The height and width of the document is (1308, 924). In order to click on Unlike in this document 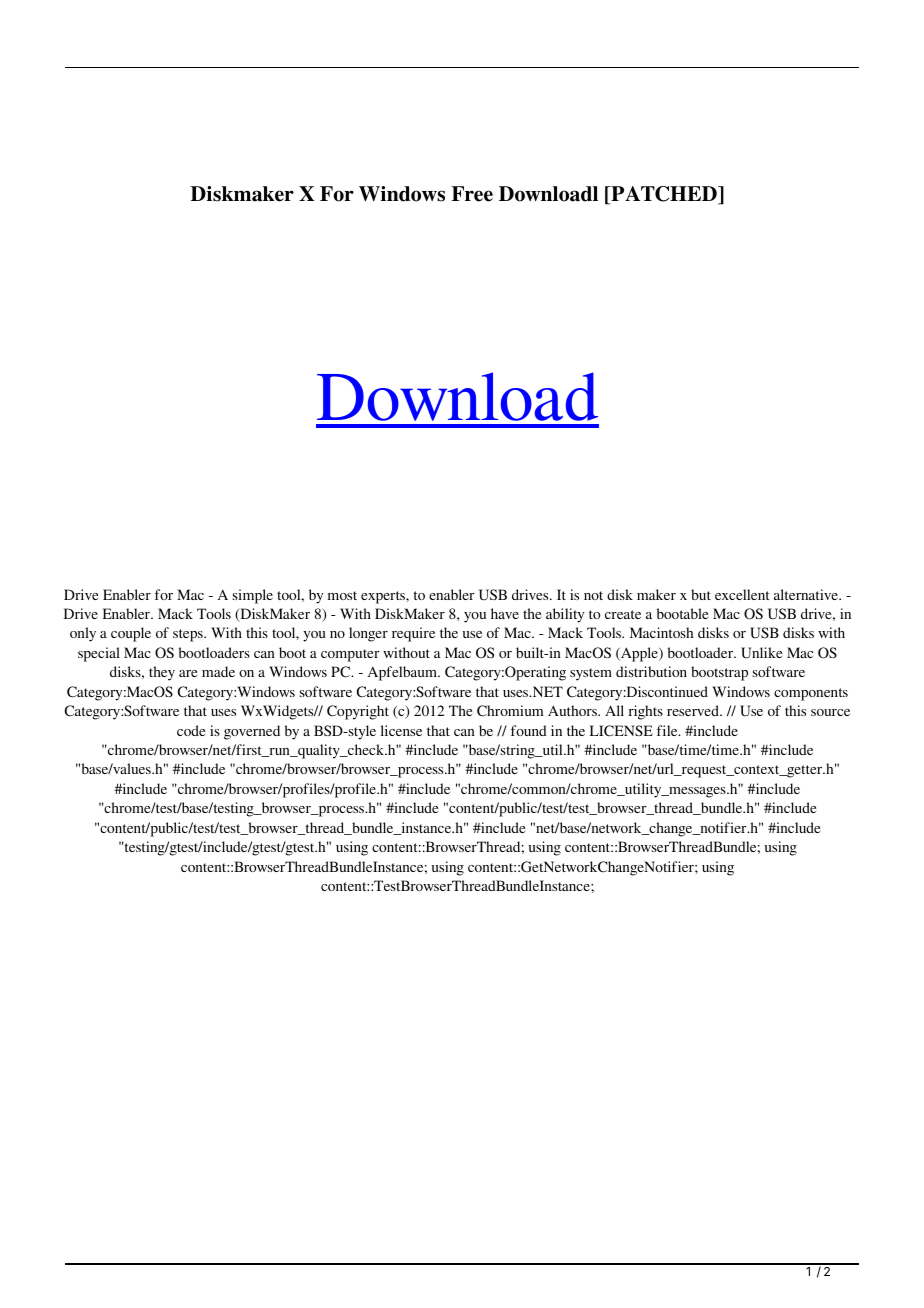, I will do `click(761, 653)`.
